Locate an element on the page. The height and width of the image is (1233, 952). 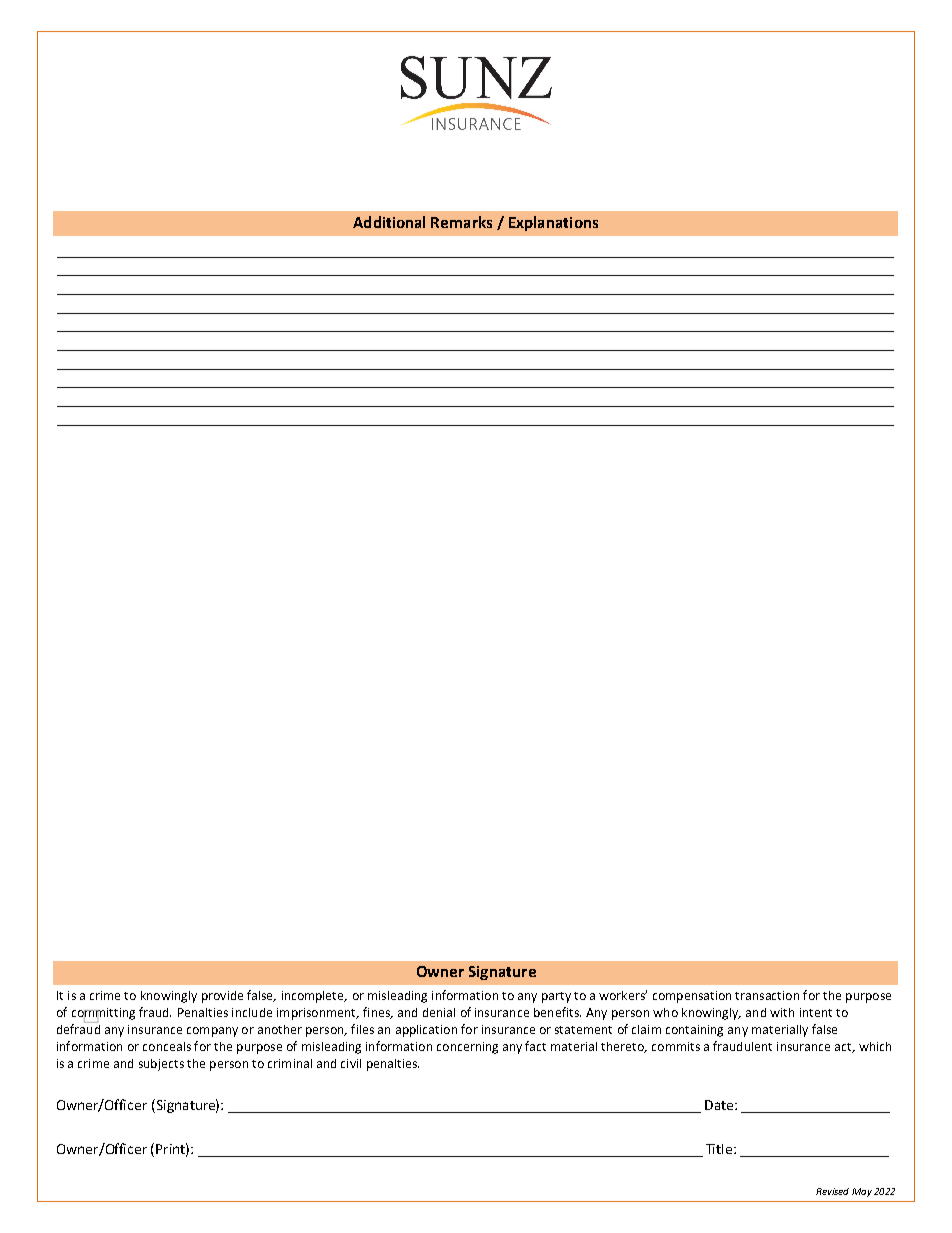
concerning is located at coordinates (467, 1048).
